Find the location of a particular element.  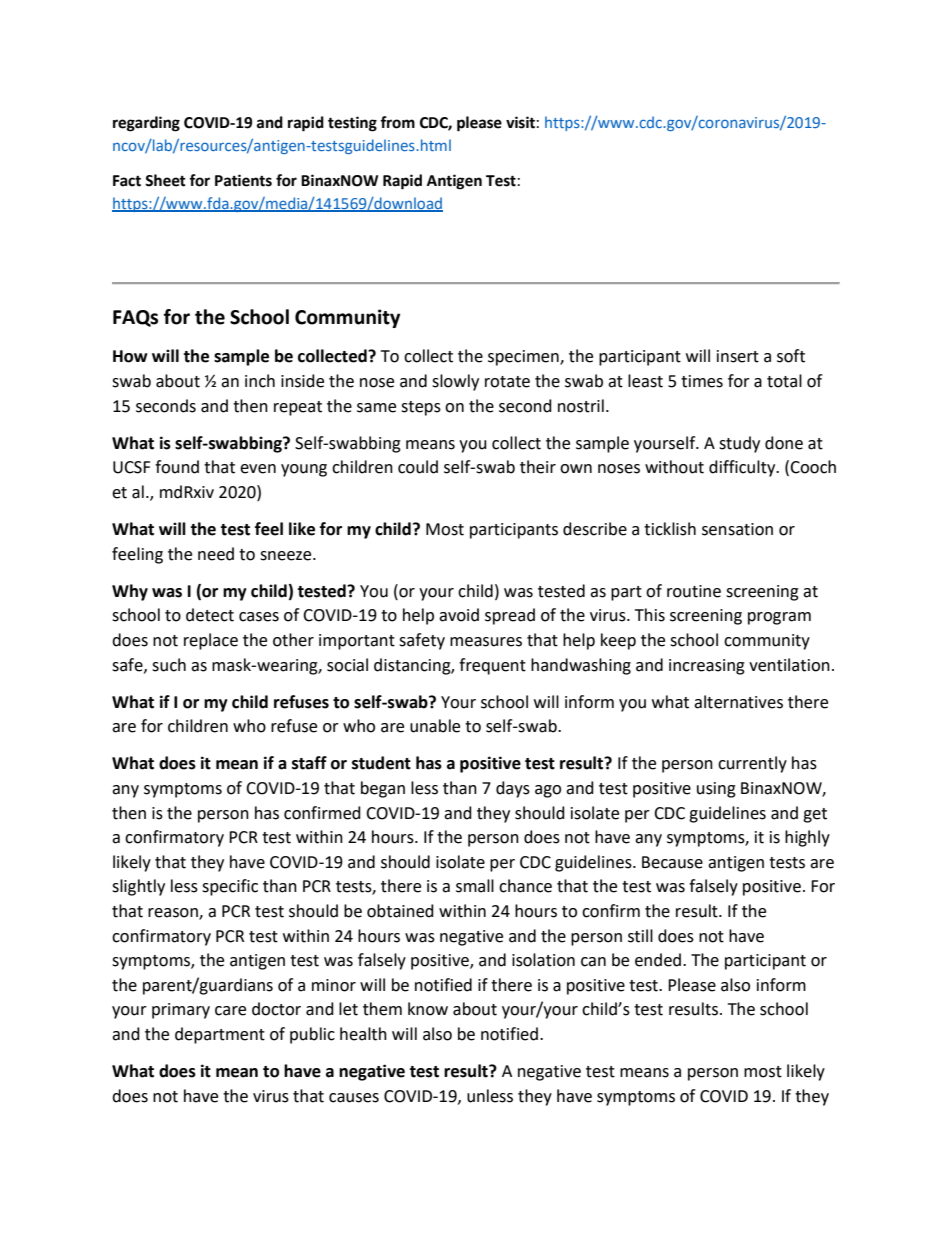

small is located at coordinates (475, 886).
